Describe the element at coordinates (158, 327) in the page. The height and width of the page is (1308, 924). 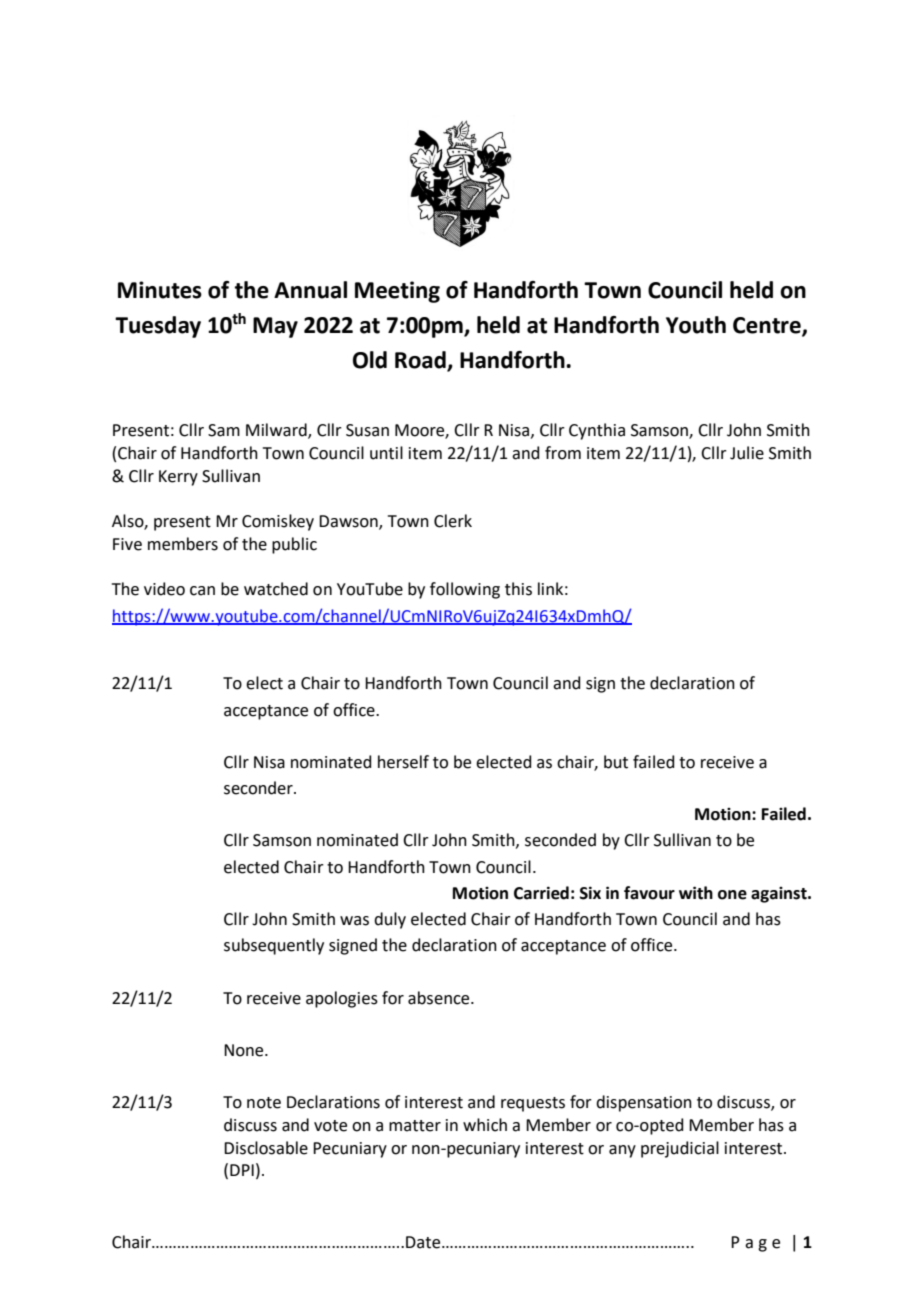
I see `Tuesday` at that location.
